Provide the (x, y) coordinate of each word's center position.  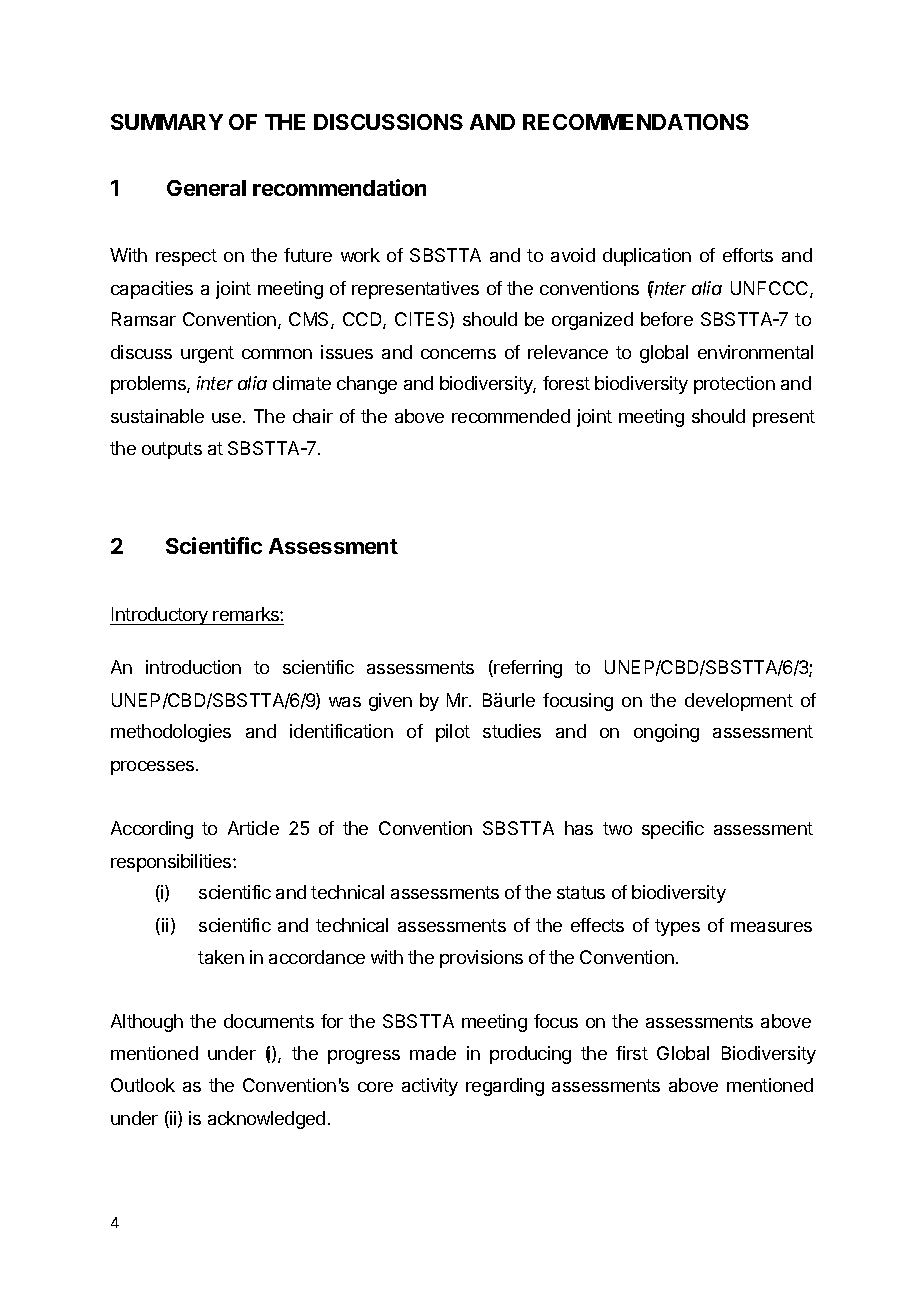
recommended (511, 416)
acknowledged (266, 1120)
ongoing (666, 733)
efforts (748, 255)
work (360, 255)
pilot (453, 733)
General (206, 188)
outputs (172, 450)
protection (734, 385)
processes (154, 768)
